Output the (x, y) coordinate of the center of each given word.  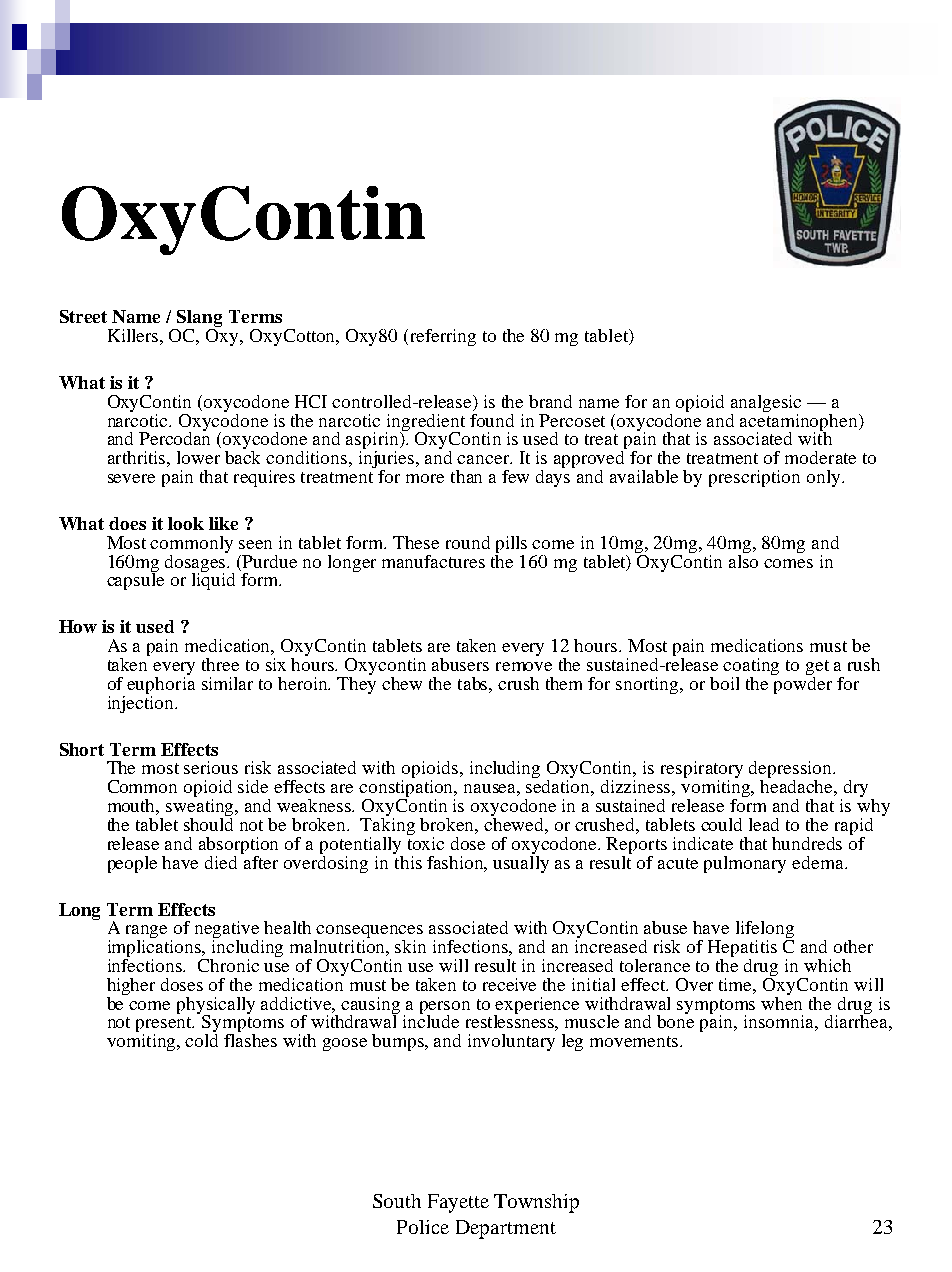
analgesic (766, 403)
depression (791, 771)
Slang (198, 320)
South (397, 1201)
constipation (407, 790)
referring (443, 337)
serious (211, 767)
